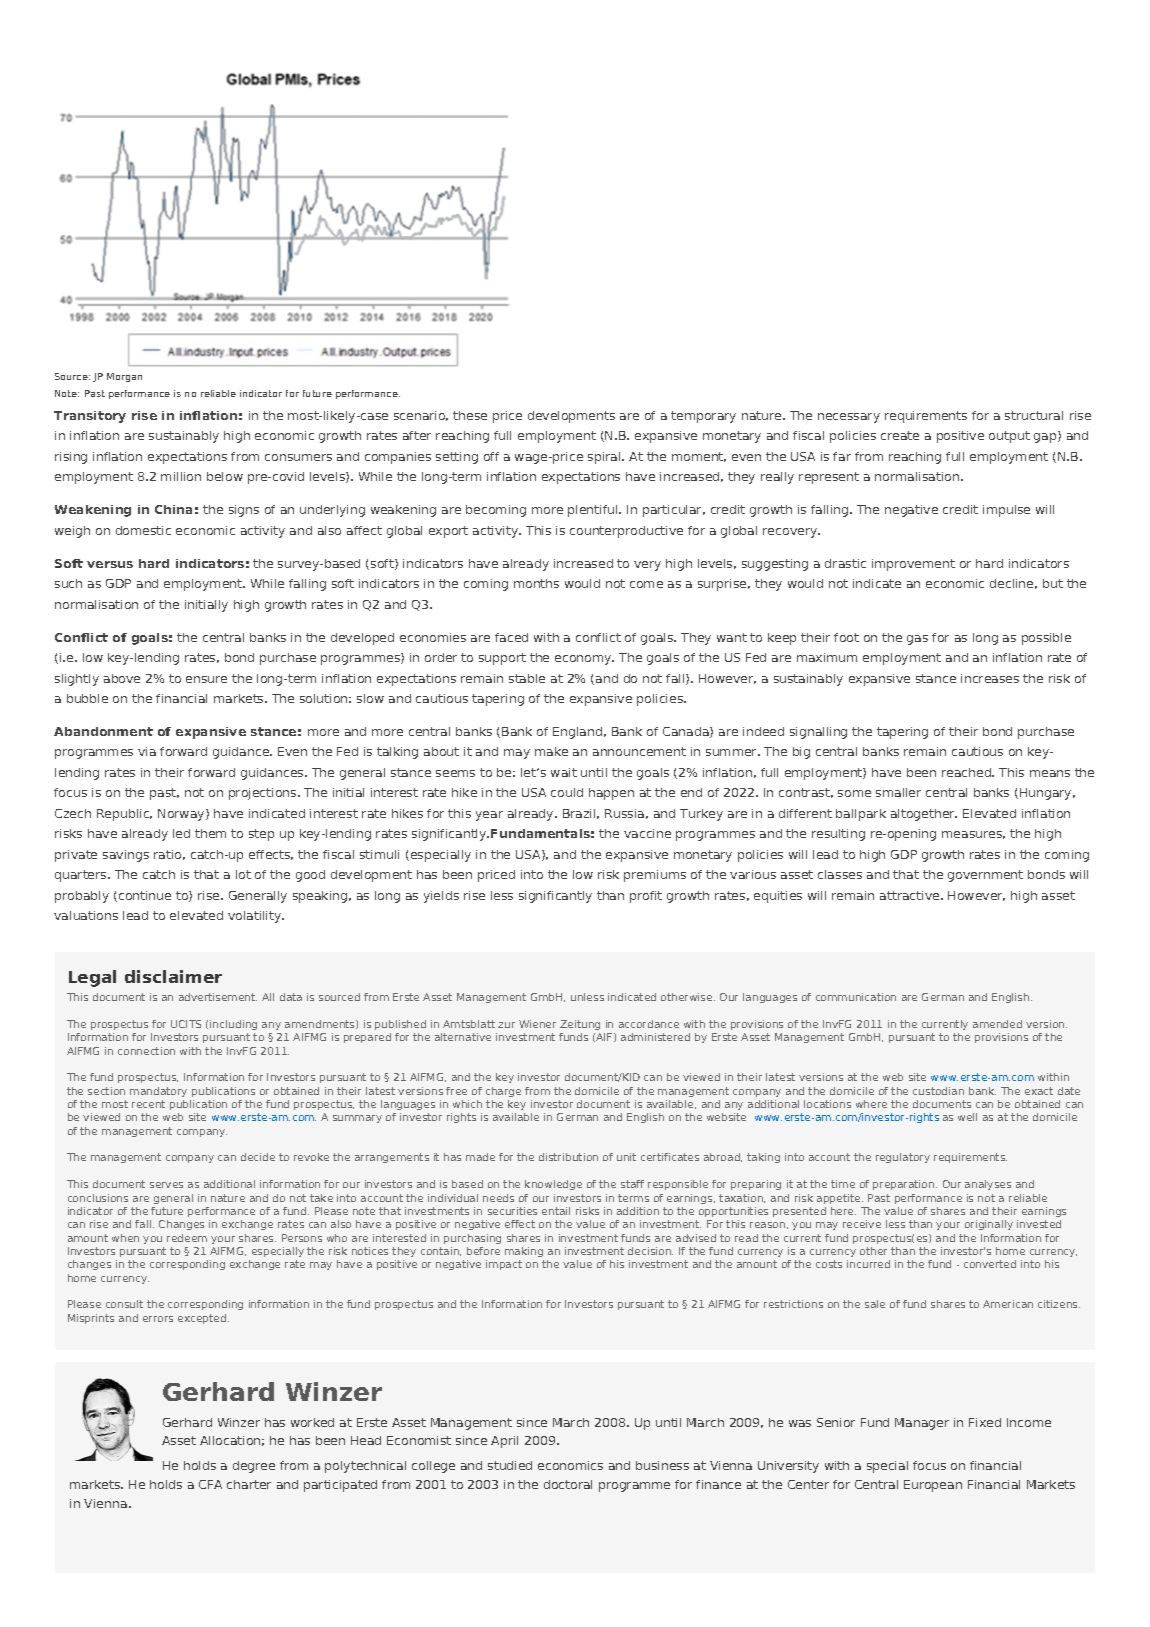  What do you see at coordinates (210, 1484) in the screenshot?
I see `CFA` at bounding box center [210, 1484].
